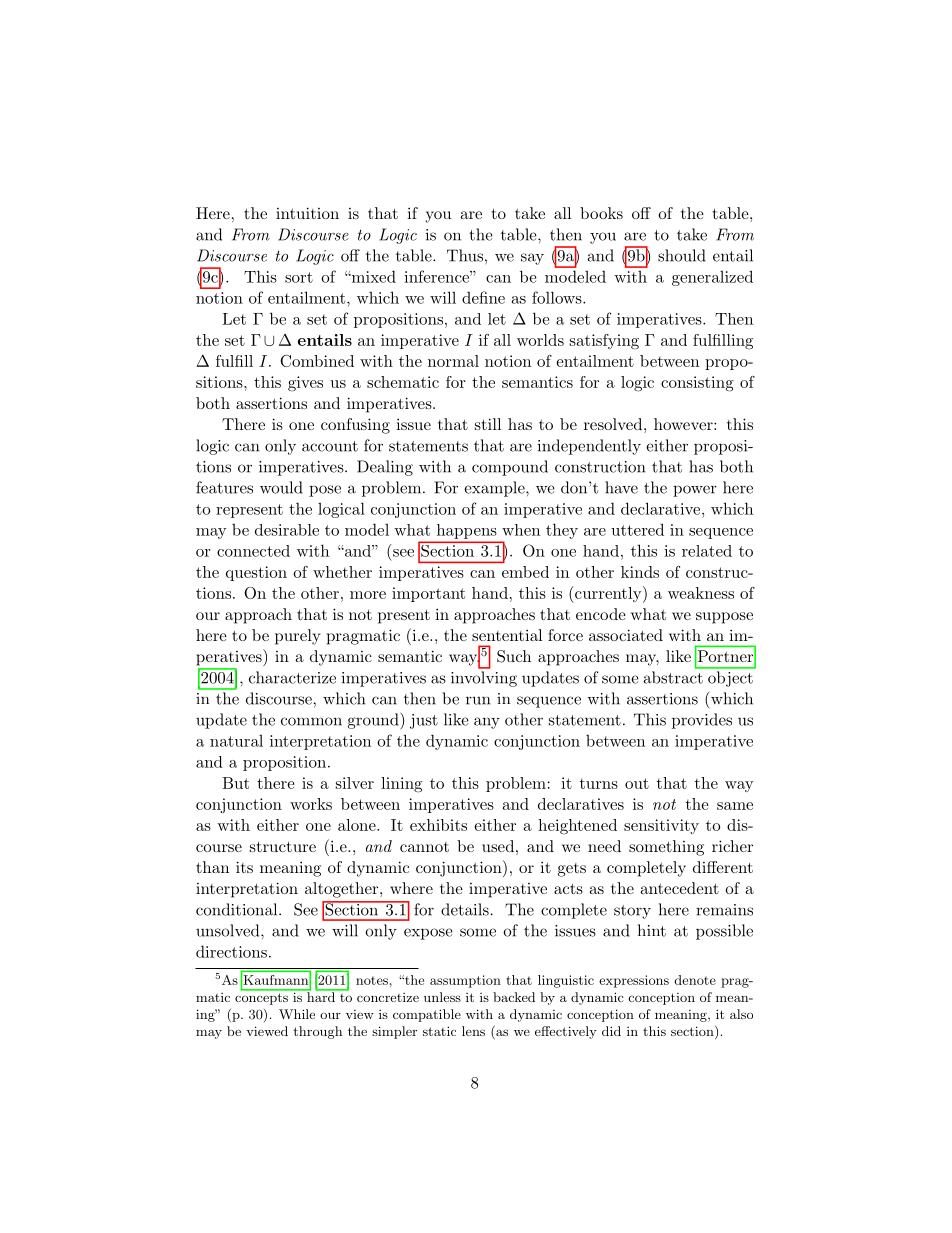 The width and height of the screenshot is (952, 1233). What do you see at coordinates (682, 255) in the screenshot?
I see `should` at bounding box center [682, 255].
